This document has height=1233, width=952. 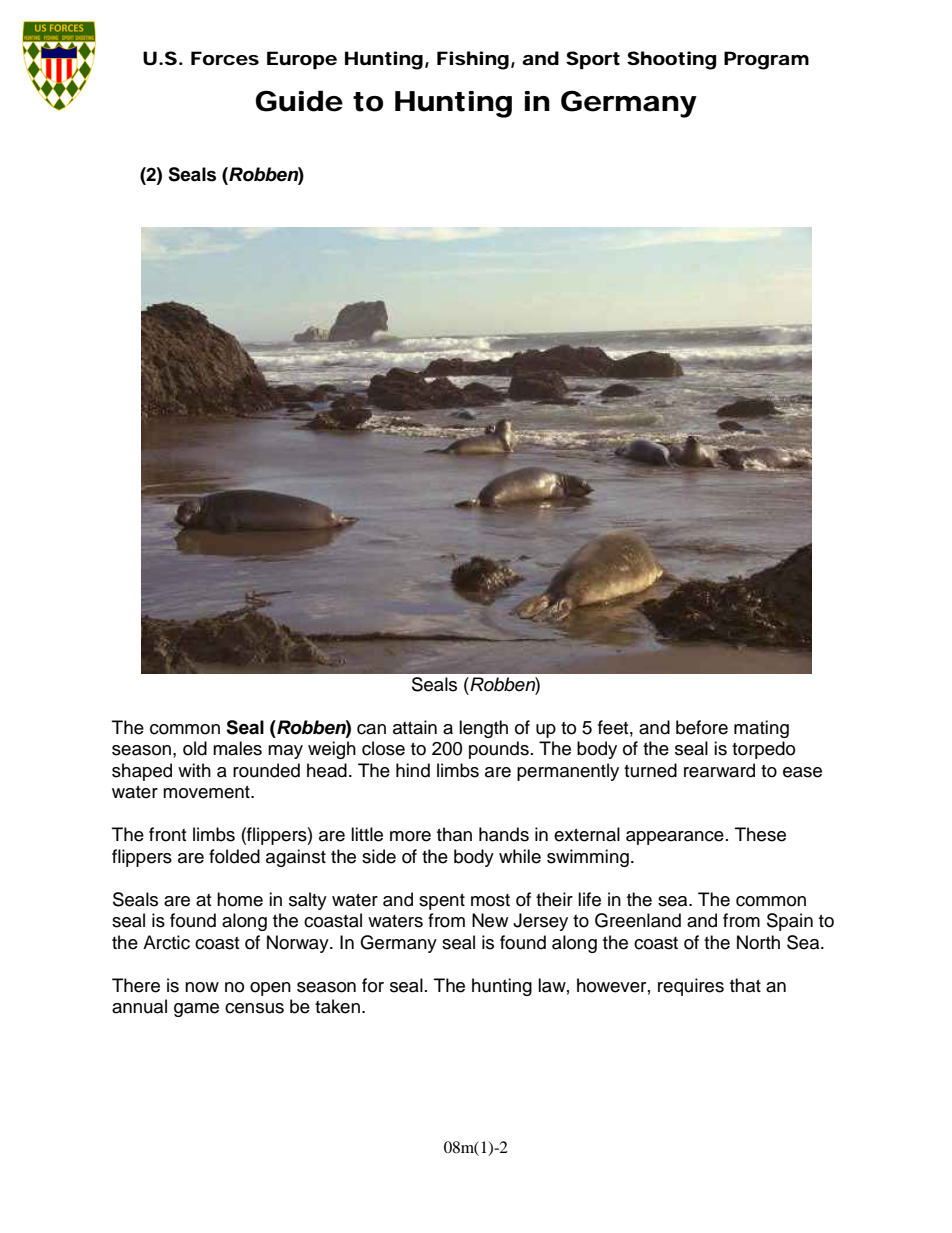 I want to click on rearward, so click(x=719, y=770).
